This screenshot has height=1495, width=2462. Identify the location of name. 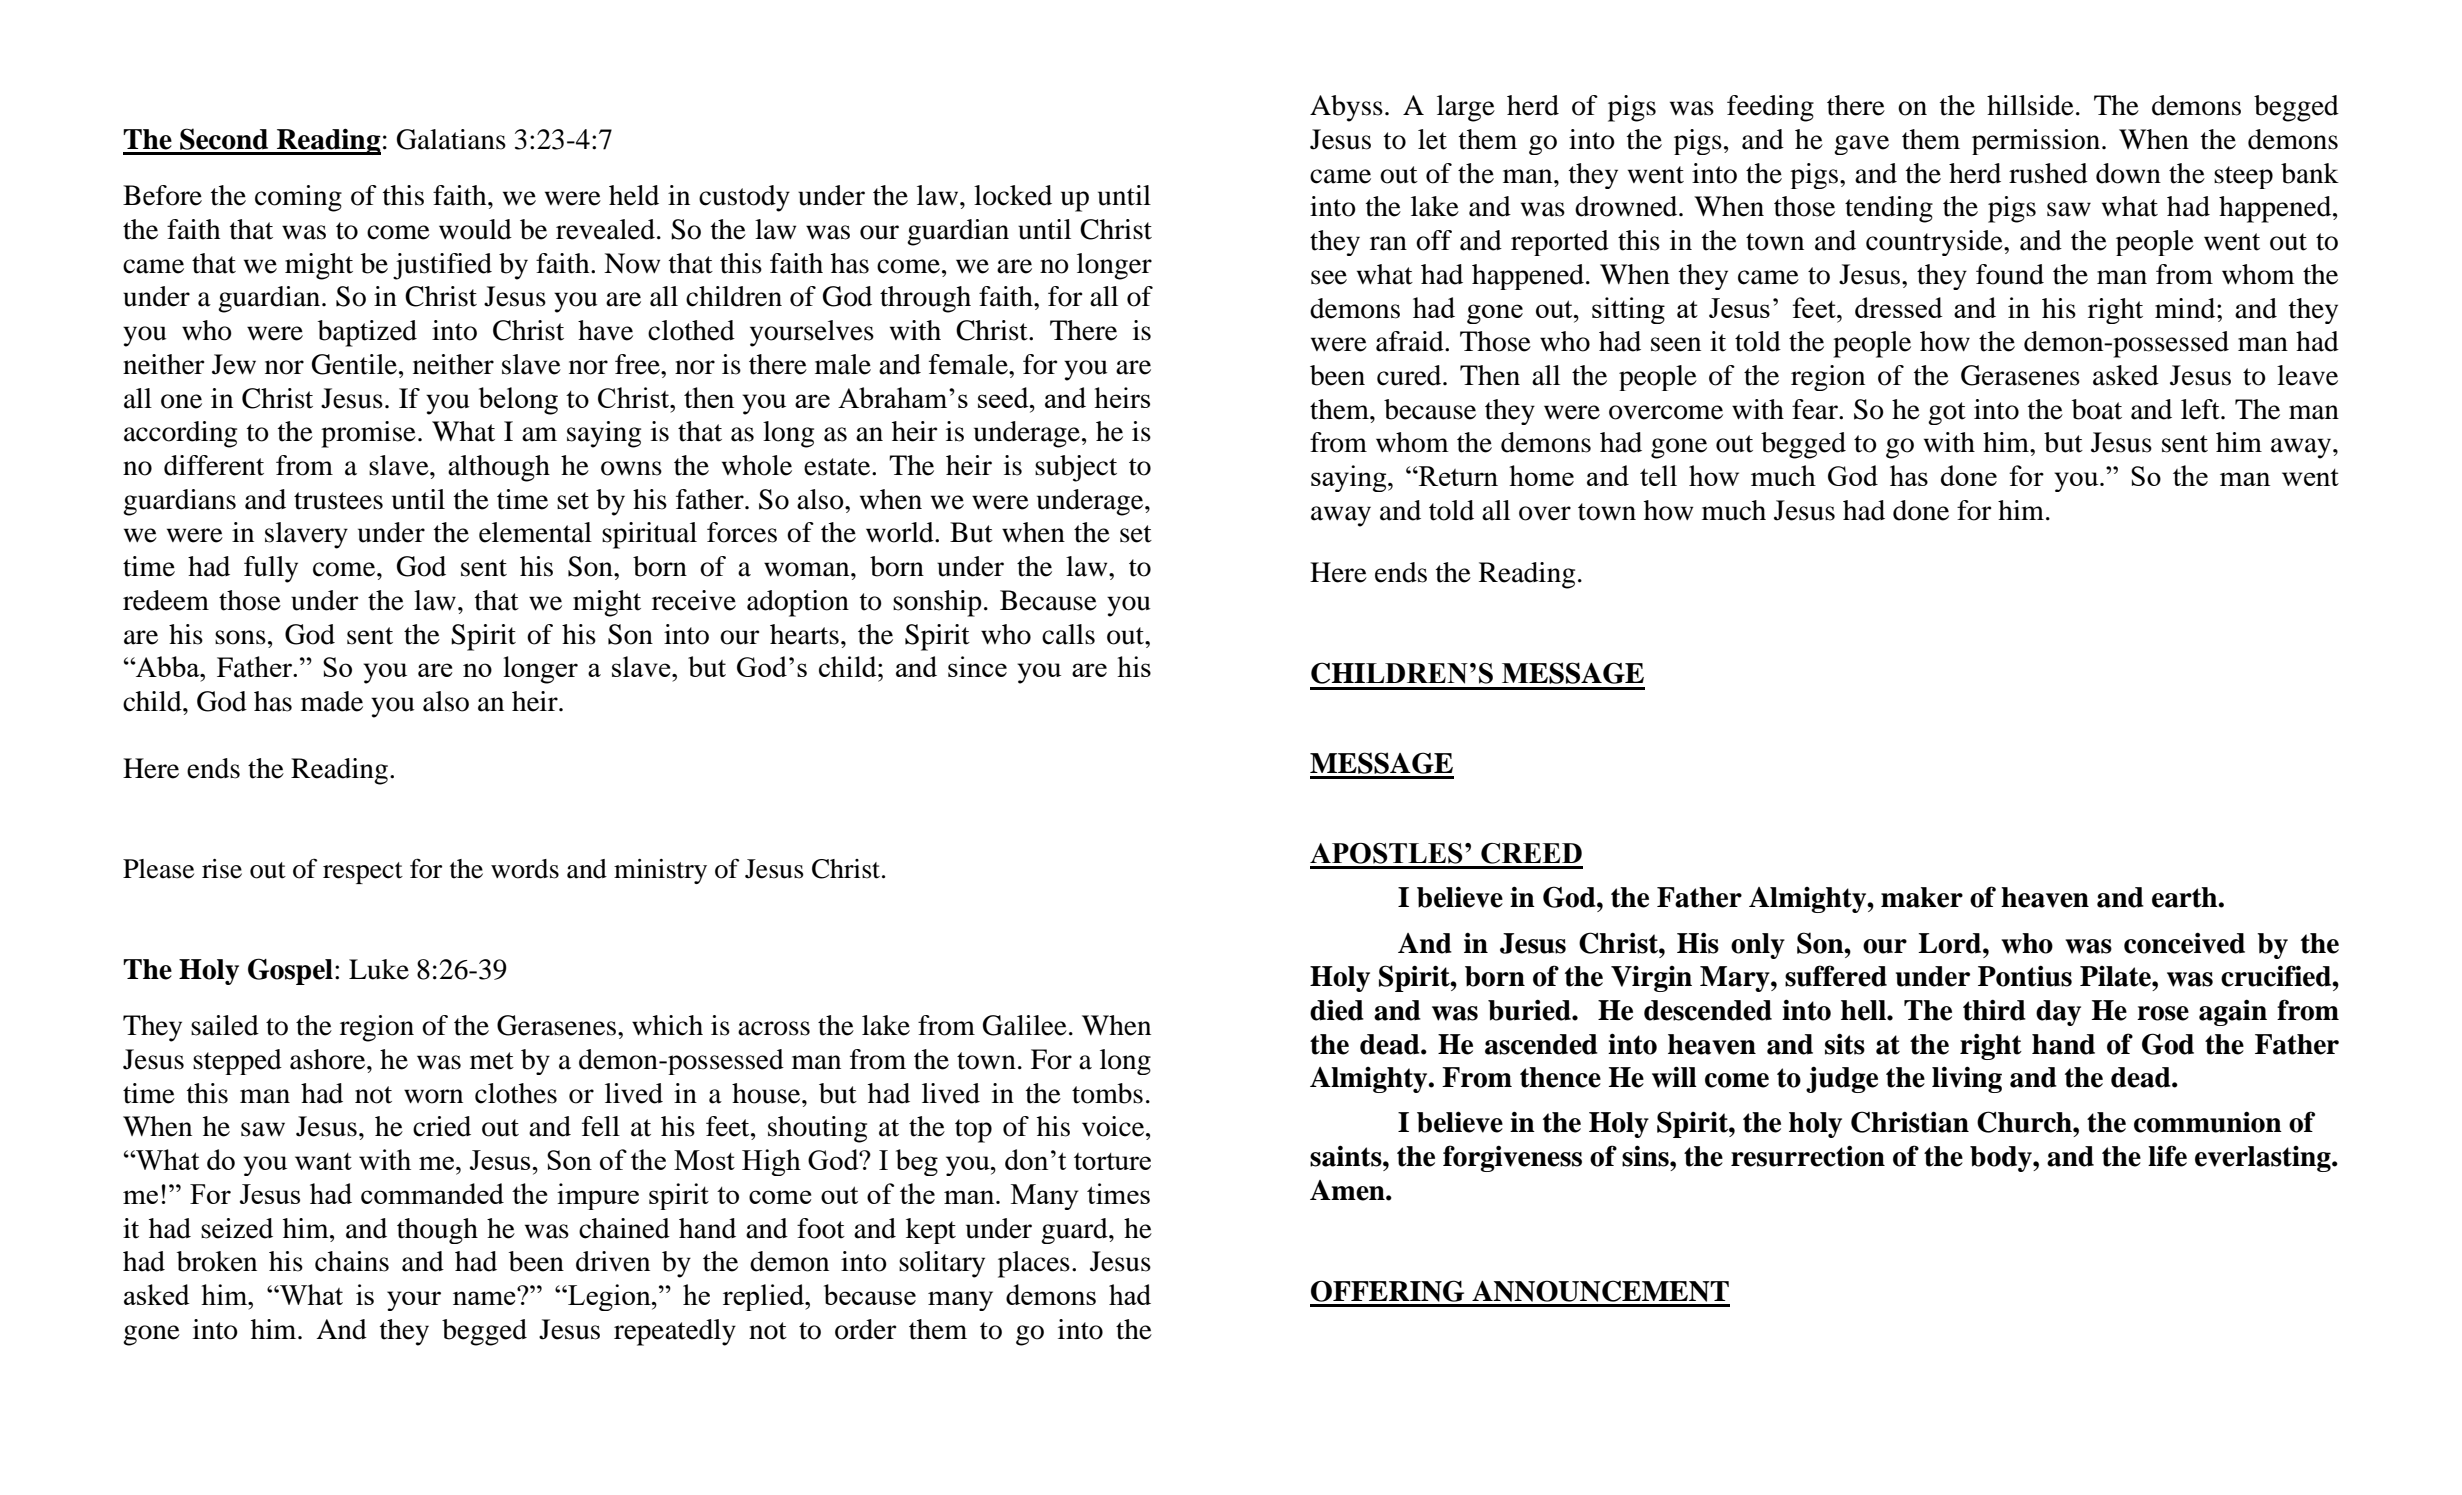
(485, 1297).
